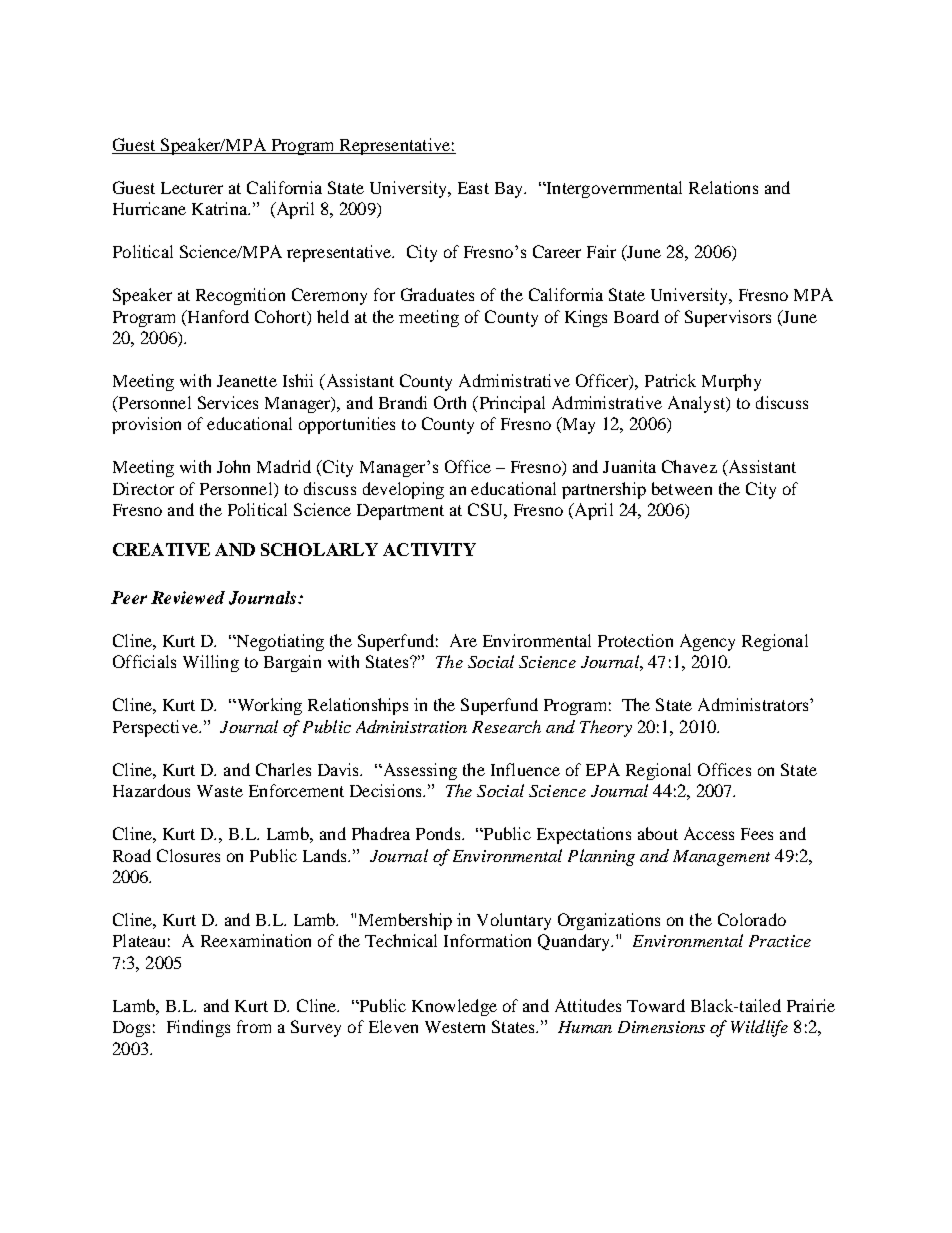 Image resolution: width=952 pixels, height=1233 pixels. I want to click on Reviewed, so click(188, 597).
